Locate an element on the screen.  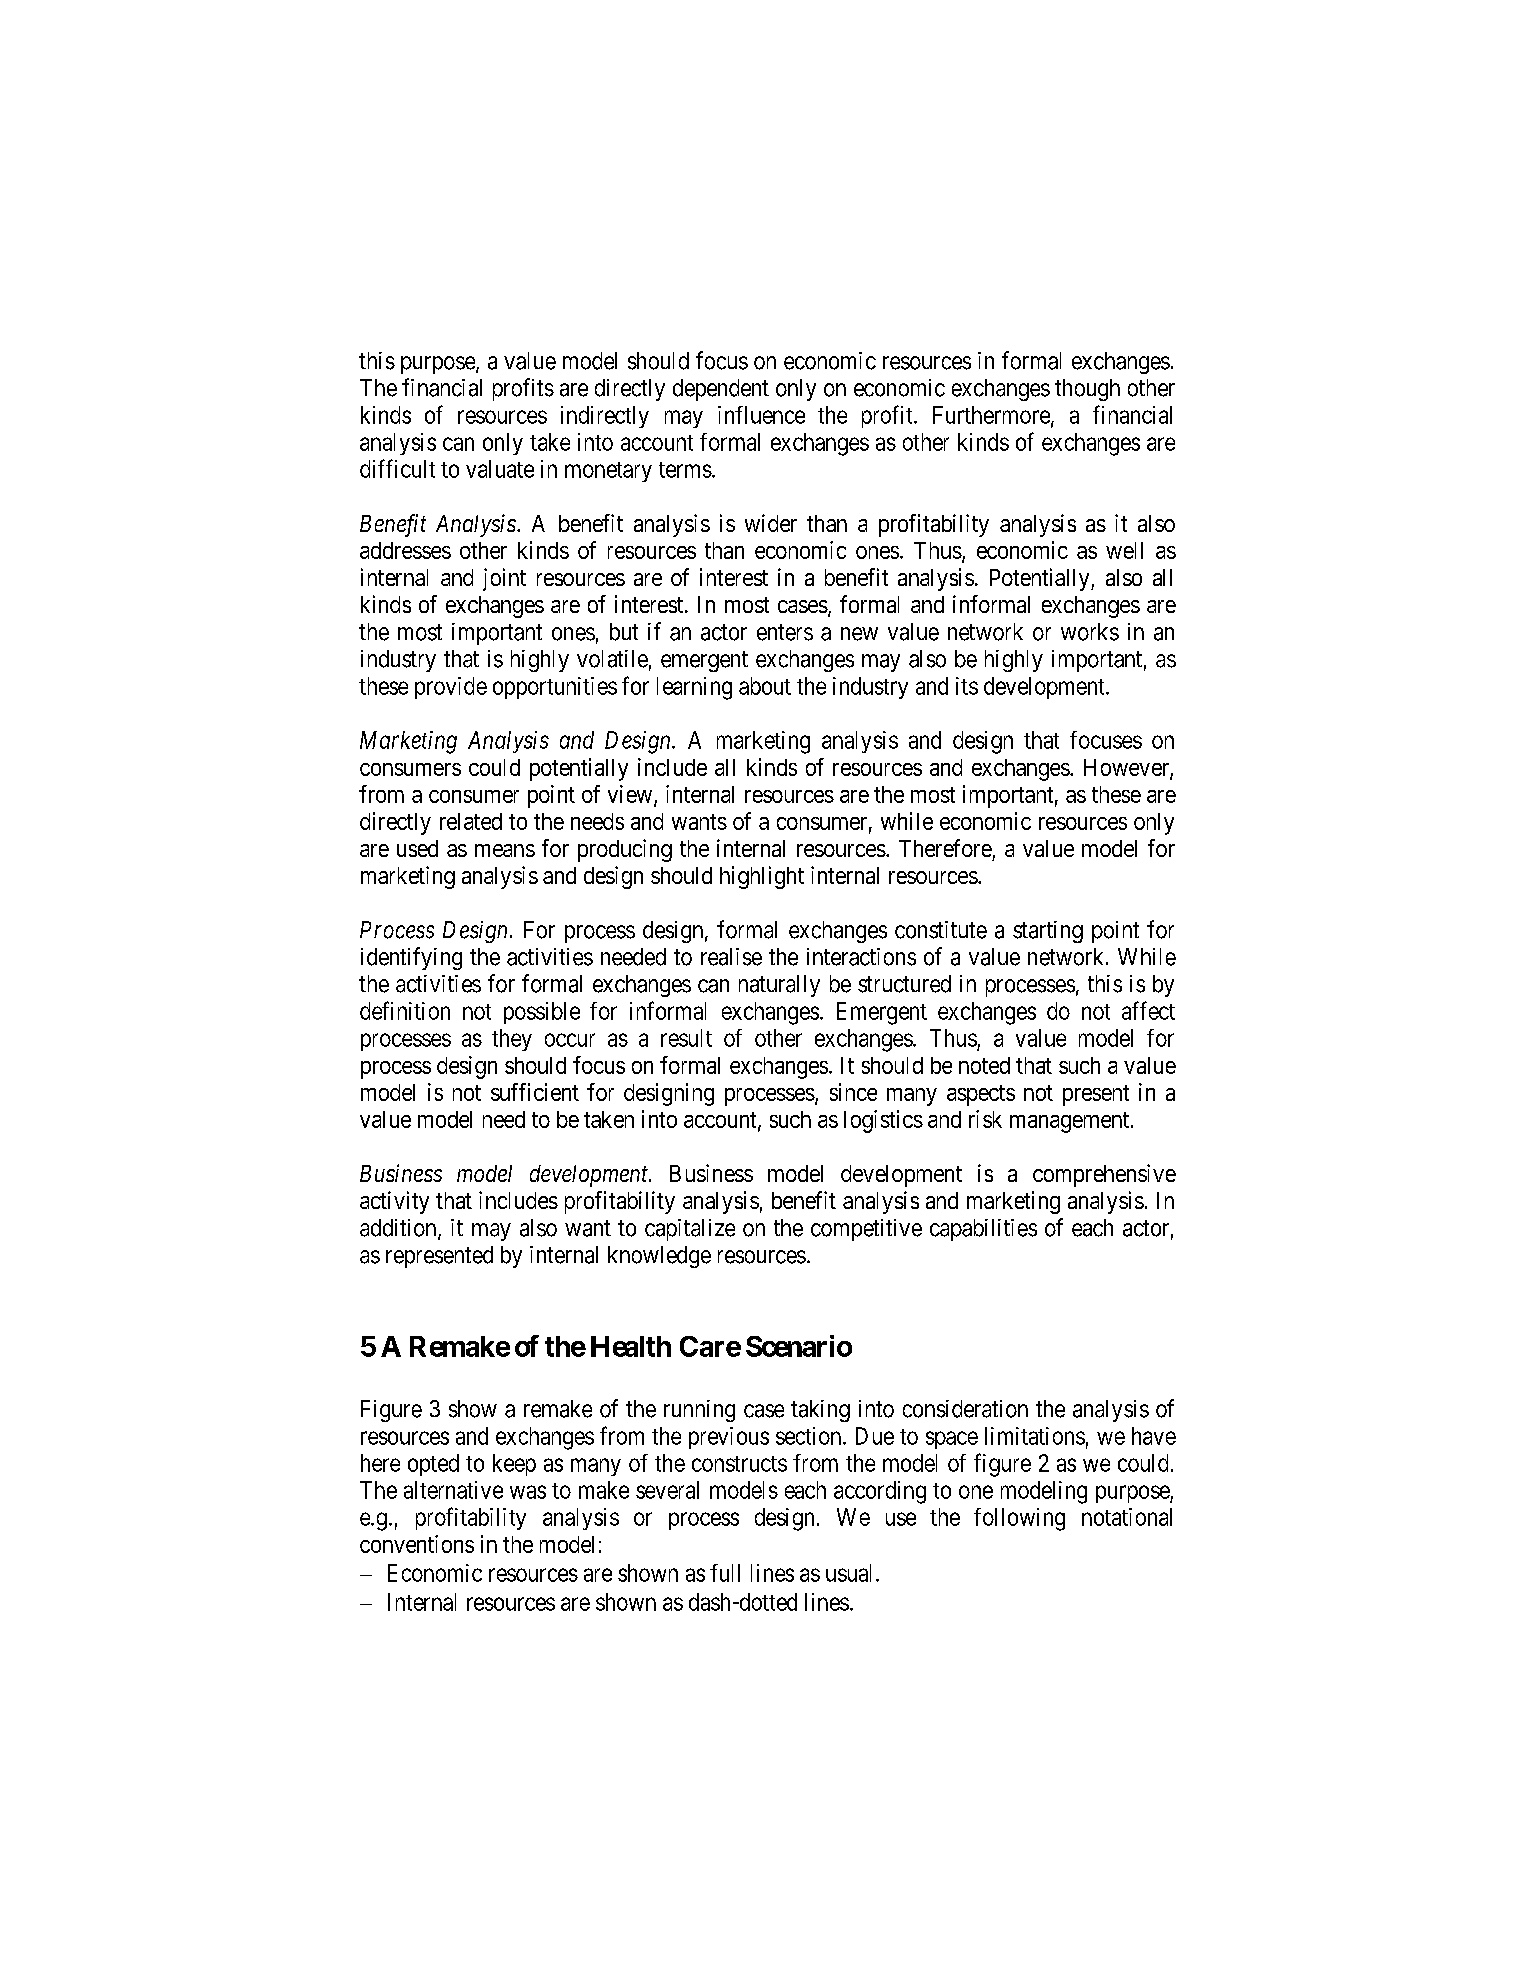
influence is located at coordinates (761, 415).
